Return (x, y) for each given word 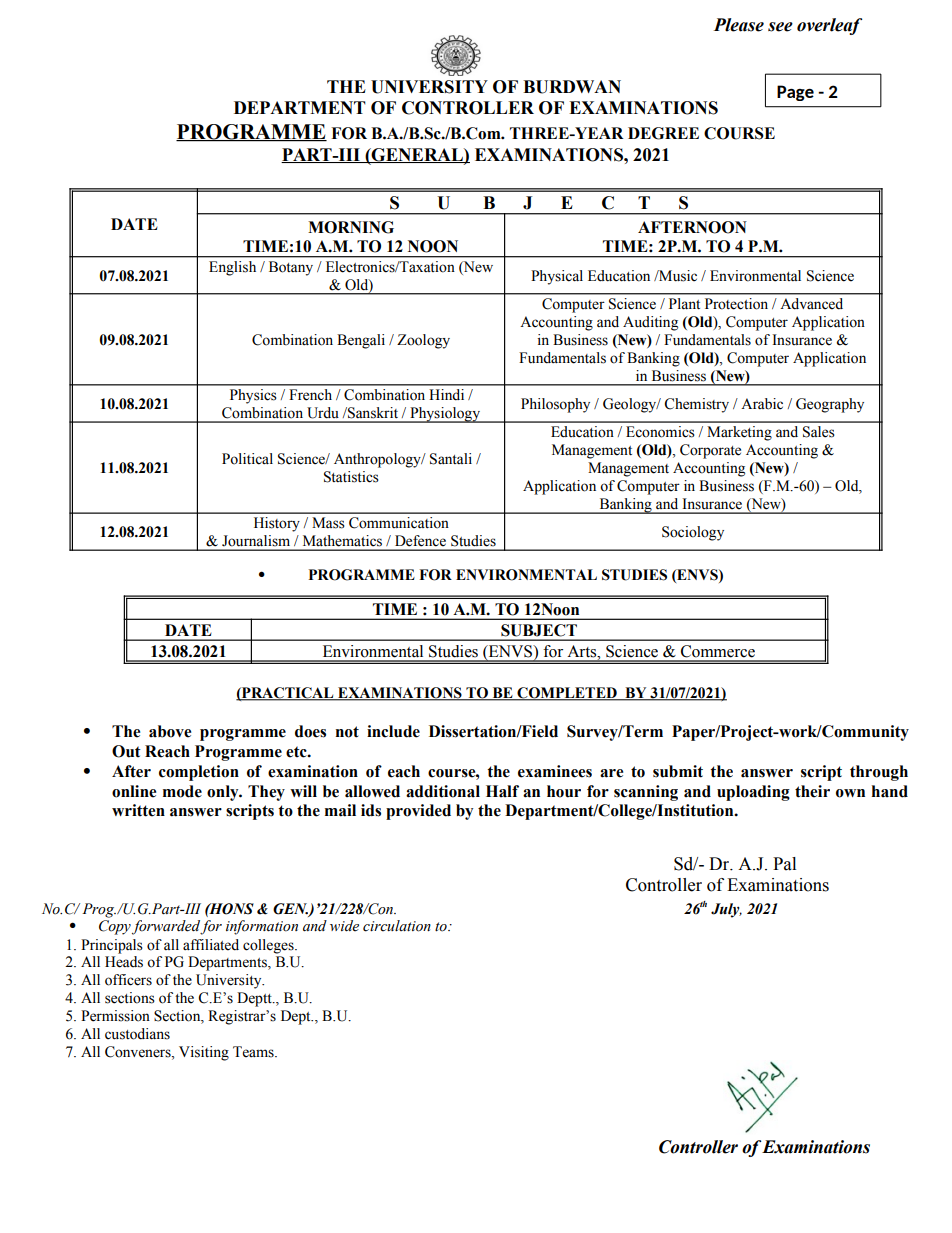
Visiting (204, 1053)
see (780, 27)
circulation (397, 926)
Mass (328, 523)
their (812, 791)
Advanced (811, 304)
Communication (399, 523)
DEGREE (663, 133)
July (726, 910)
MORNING (351, 227)
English (232, 268)
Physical (557, 277)
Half (502, 791)
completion (199, 773)
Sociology (693, 533)
